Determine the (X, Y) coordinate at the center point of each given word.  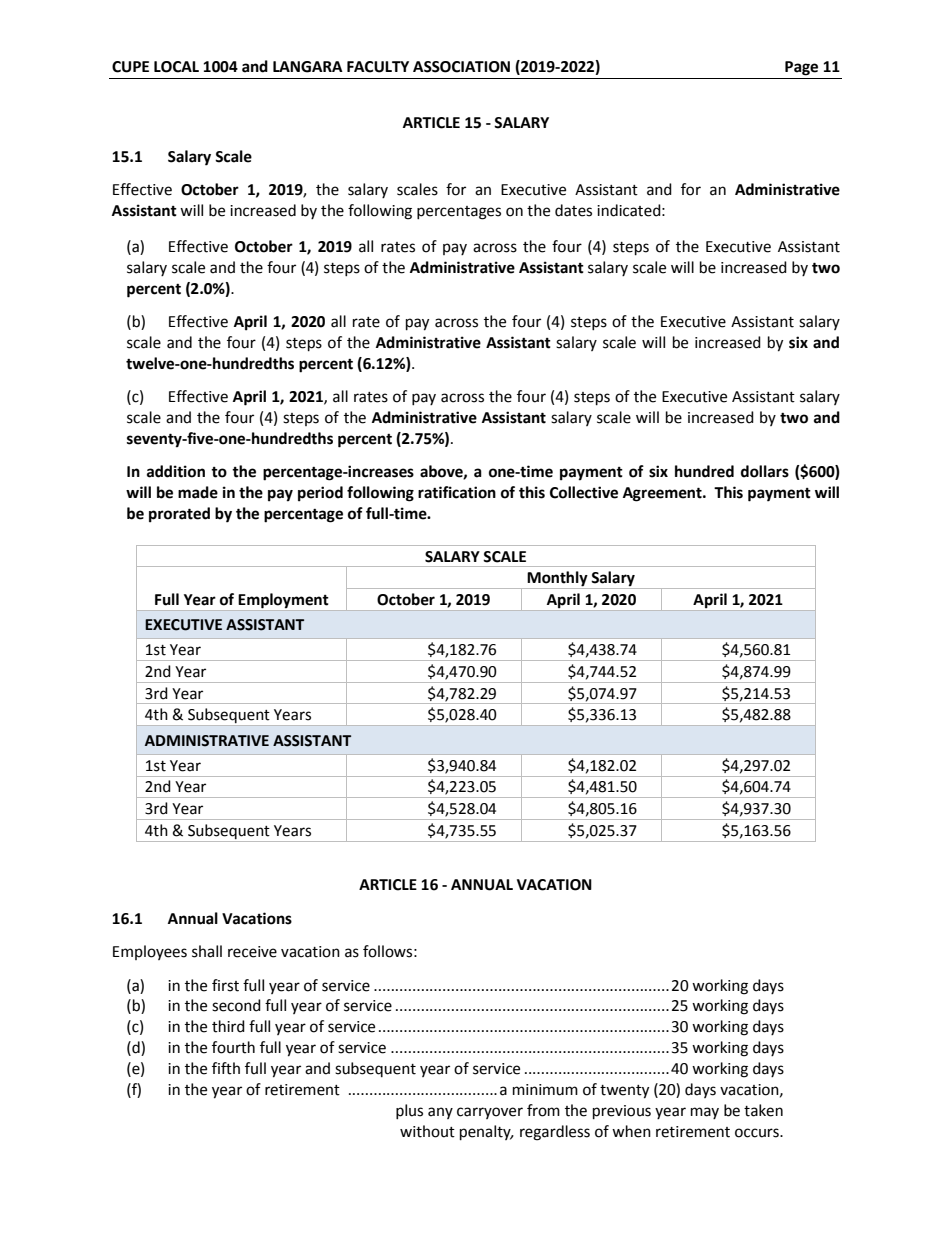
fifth (226, 1068)
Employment (283, 600)
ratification (457, 492)
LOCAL (176, 67)
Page (801, 68)
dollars (765, 471)
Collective (584, 492)
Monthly (557, 580)
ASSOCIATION (461, 67)
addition (176, 471)
